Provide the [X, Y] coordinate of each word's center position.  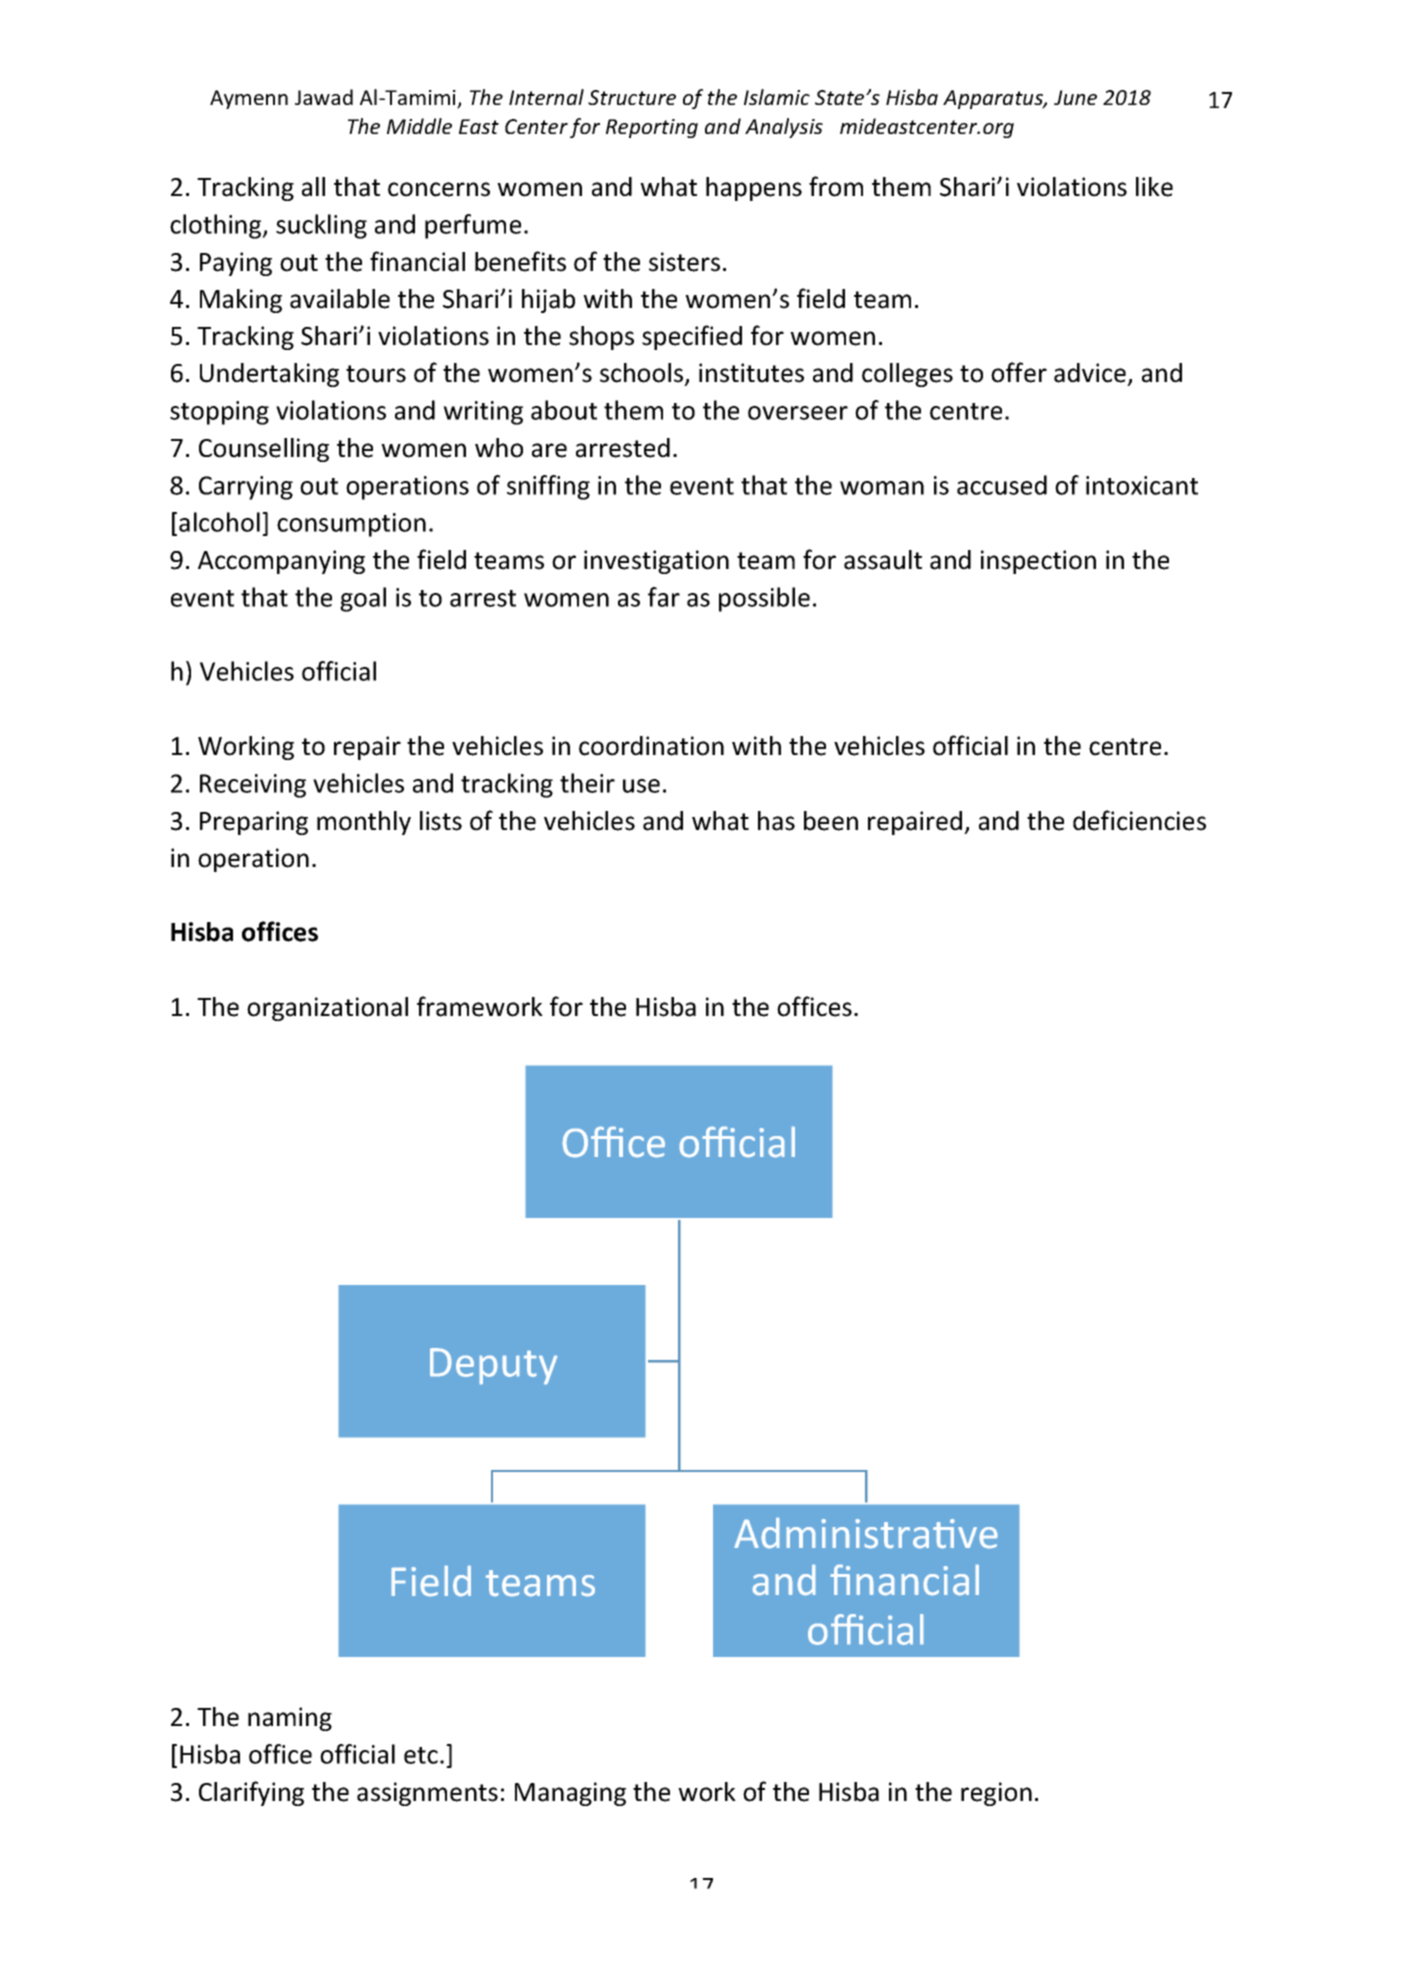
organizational [327, 1009]
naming [290, 1719]
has [776, 821]
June [1075, 97]
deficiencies [1139, 820]
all [313, 187]
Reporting [652, 128]
